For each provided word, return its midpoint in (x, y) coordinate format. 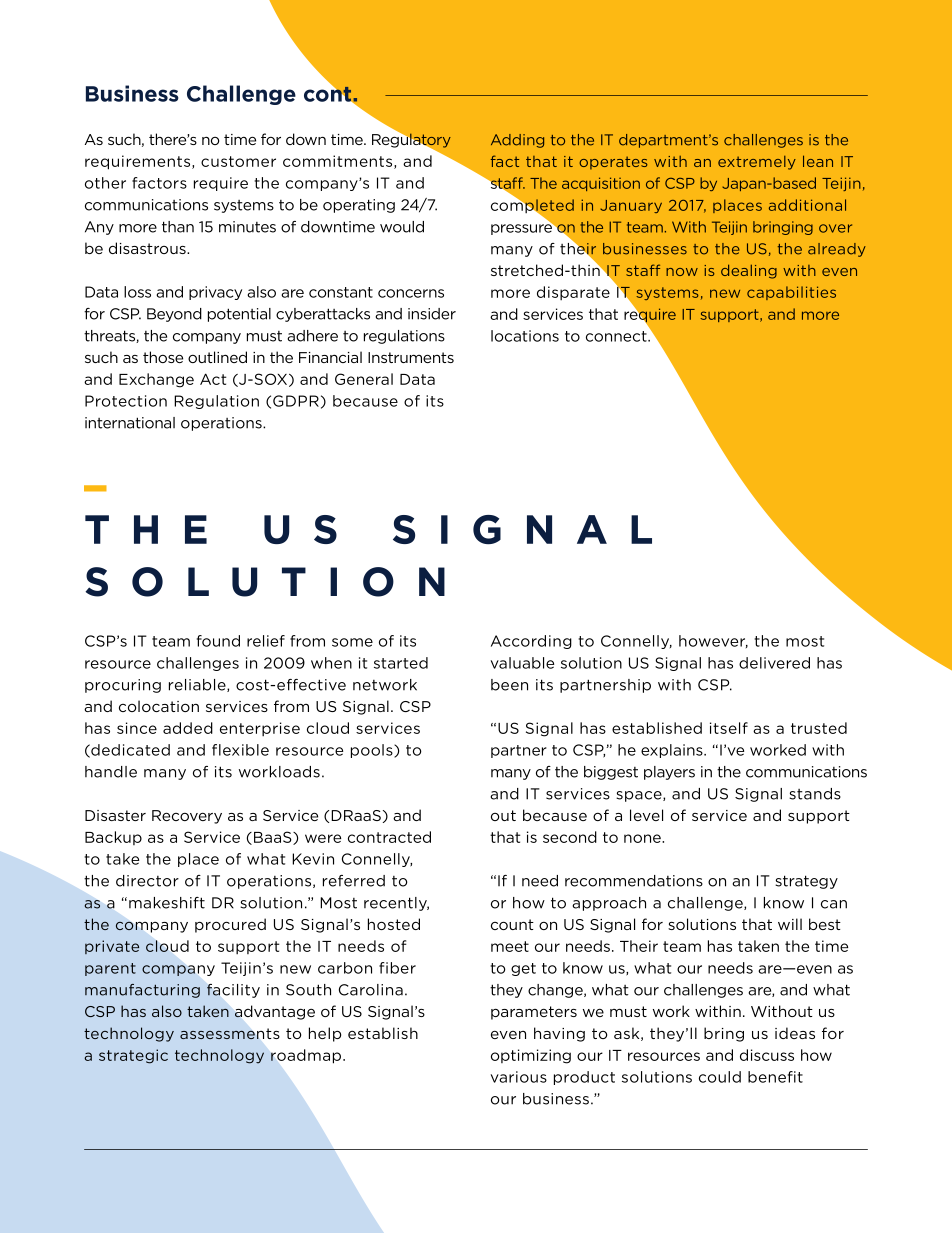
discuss (767, 1055)
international (130, 423)
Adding (517, 141)
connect (617, 336)
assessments (229, 1033)
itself (729, 728)
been (509, 685)
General (364, 379)
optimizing (531, 1056)
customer (238, 161)
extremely (757, 163)
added (188, 728)
